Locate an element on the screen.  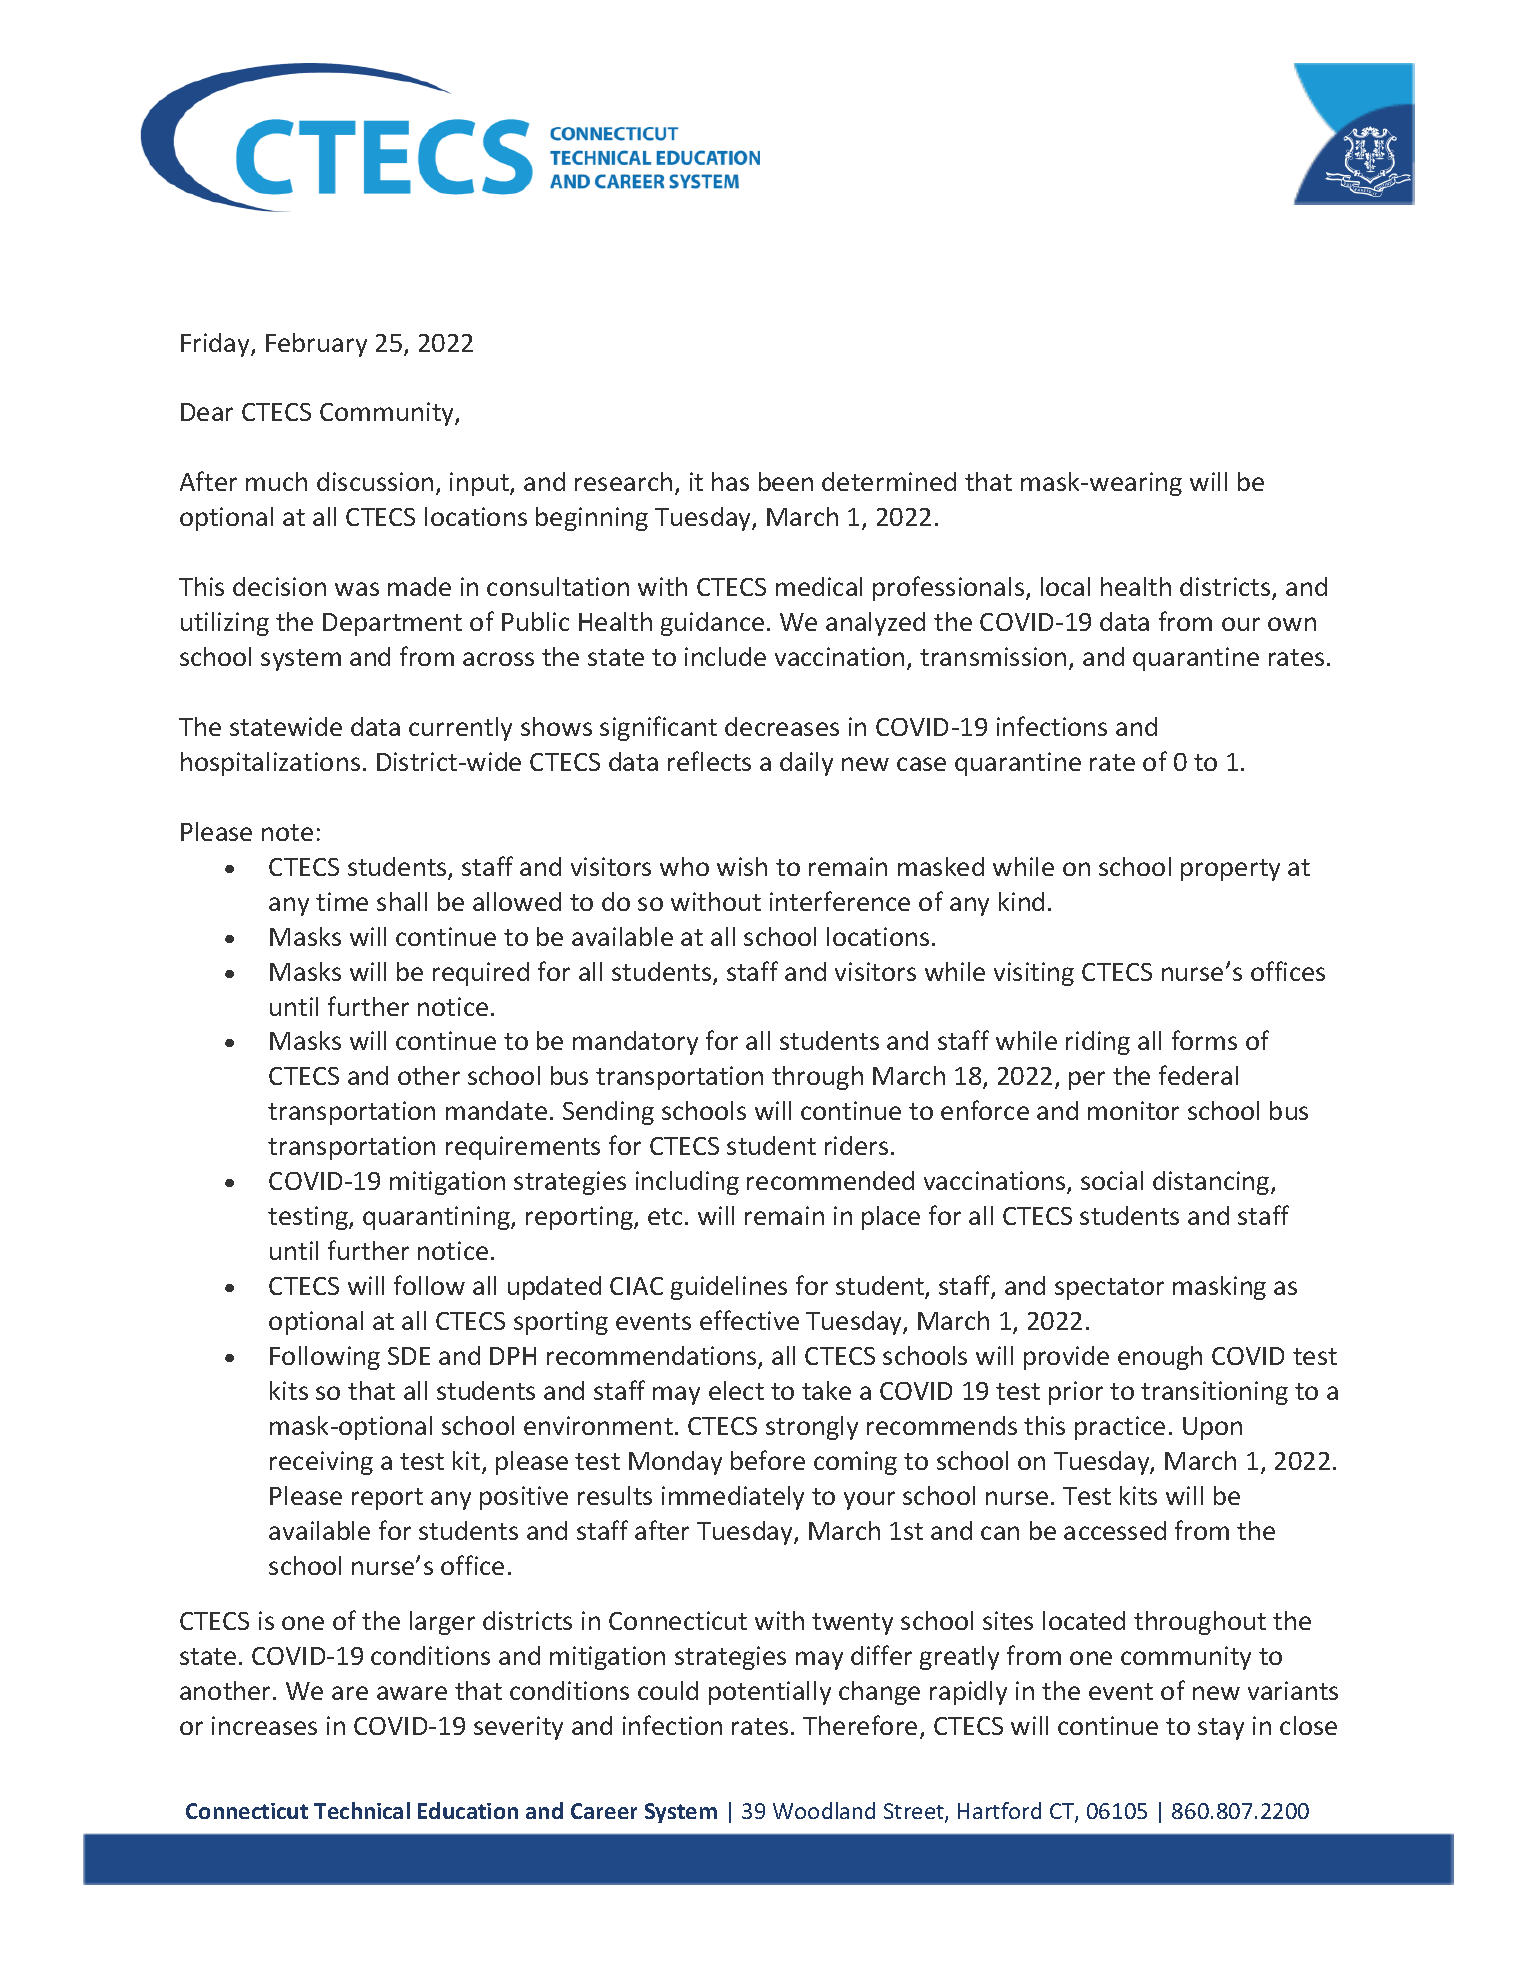
stay is located at coordinates (1221, 1729).
